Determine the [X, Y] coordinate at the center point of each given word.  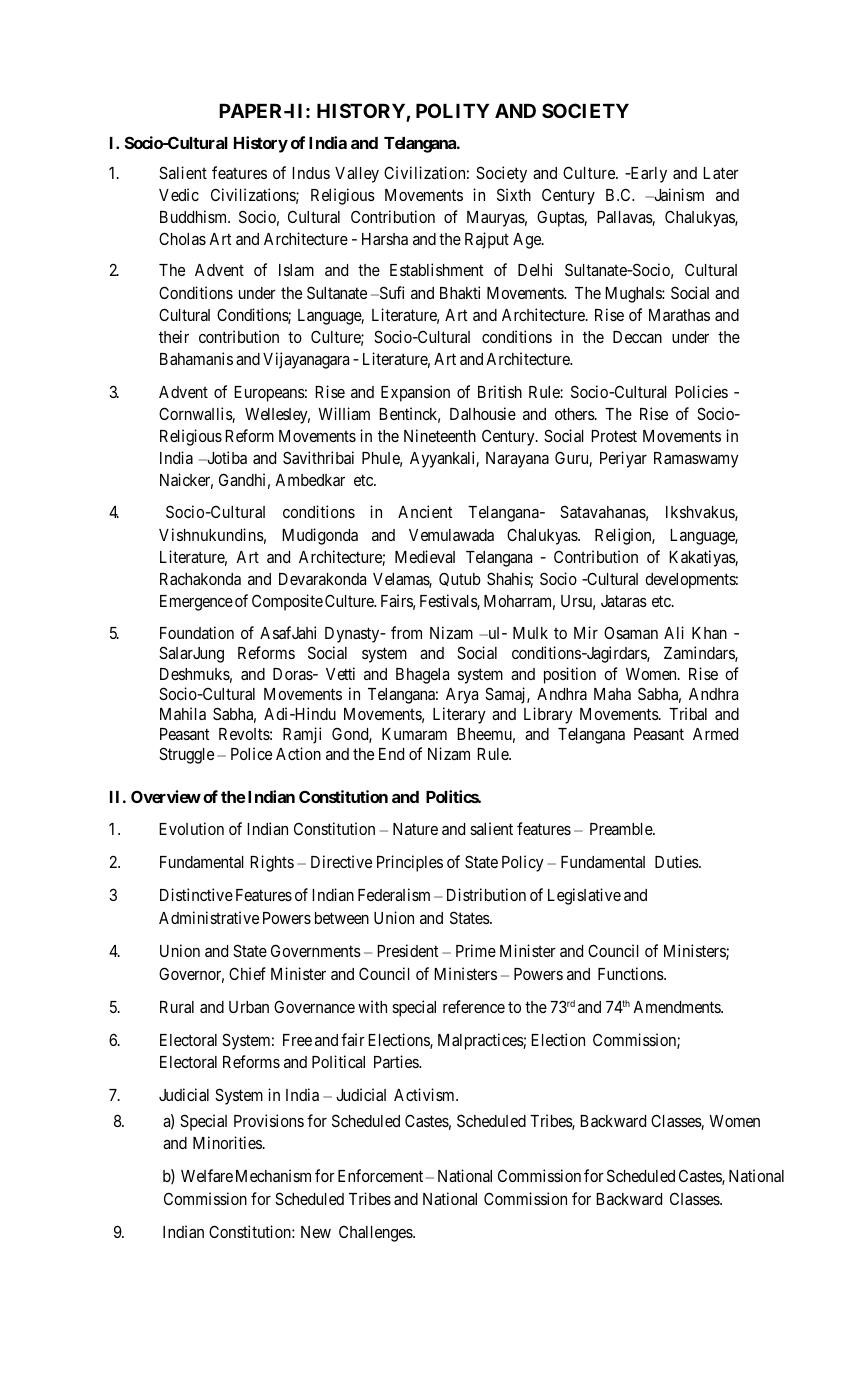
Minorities [227, 1142]
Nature [415, 829]
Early [647, 175]
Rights [272, 863]
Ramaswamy [696, 460]
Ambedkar [310, 480]
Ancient [425, 511]
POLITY [452, 110]
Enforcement [380, 1175]
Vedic [179, 194]
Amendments [677, 1007]
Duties [677, 861]
